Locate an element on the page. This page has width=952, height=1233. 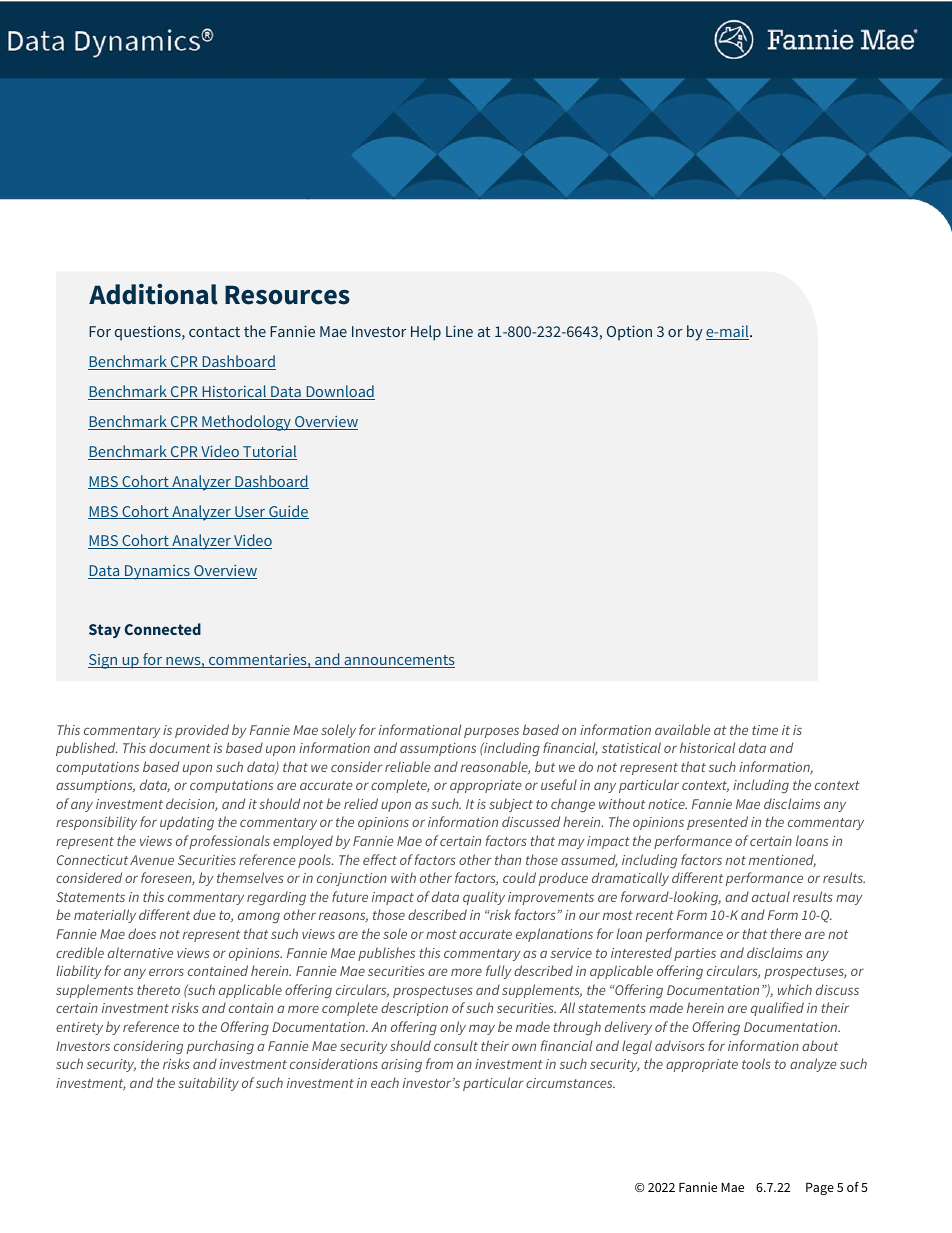
Line is located at coordinates (459, 331).
